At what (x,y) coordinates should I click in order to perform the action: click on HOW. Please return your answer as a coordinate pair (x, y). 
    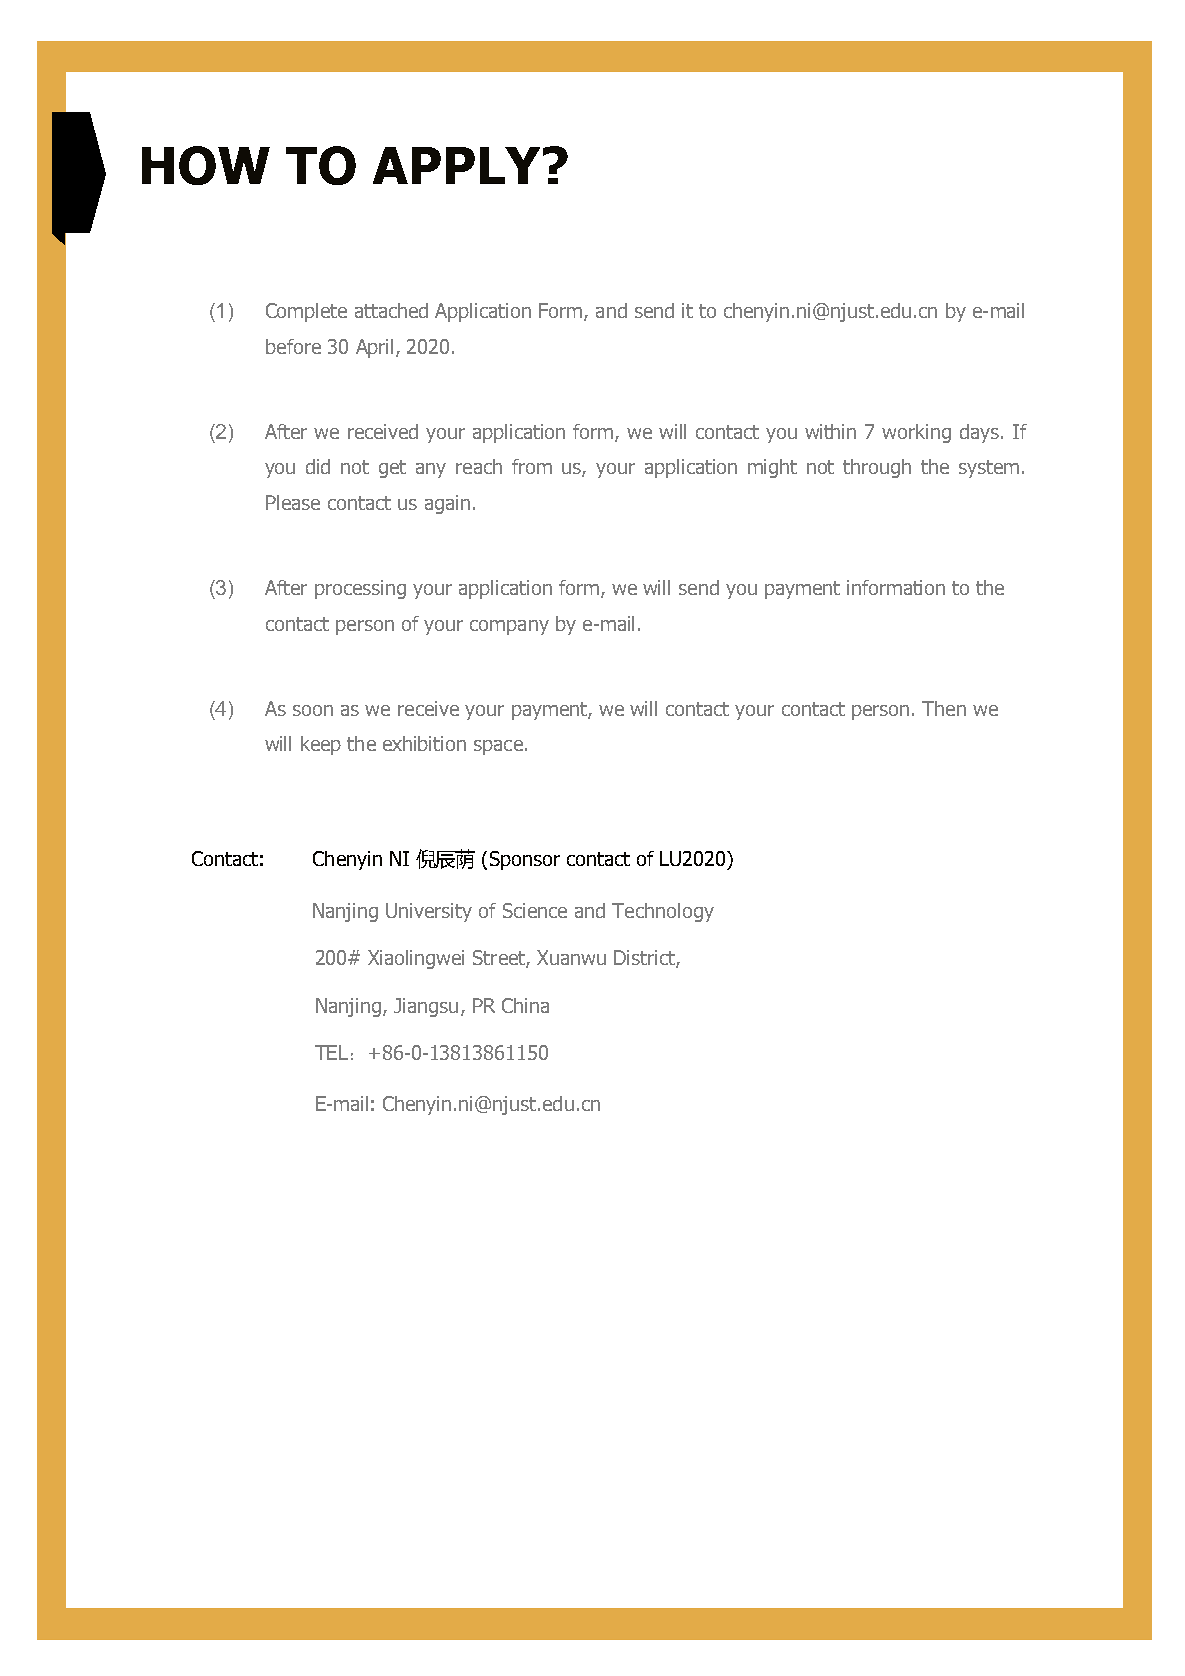
    Looking at the image, I should click on (206, 165).
